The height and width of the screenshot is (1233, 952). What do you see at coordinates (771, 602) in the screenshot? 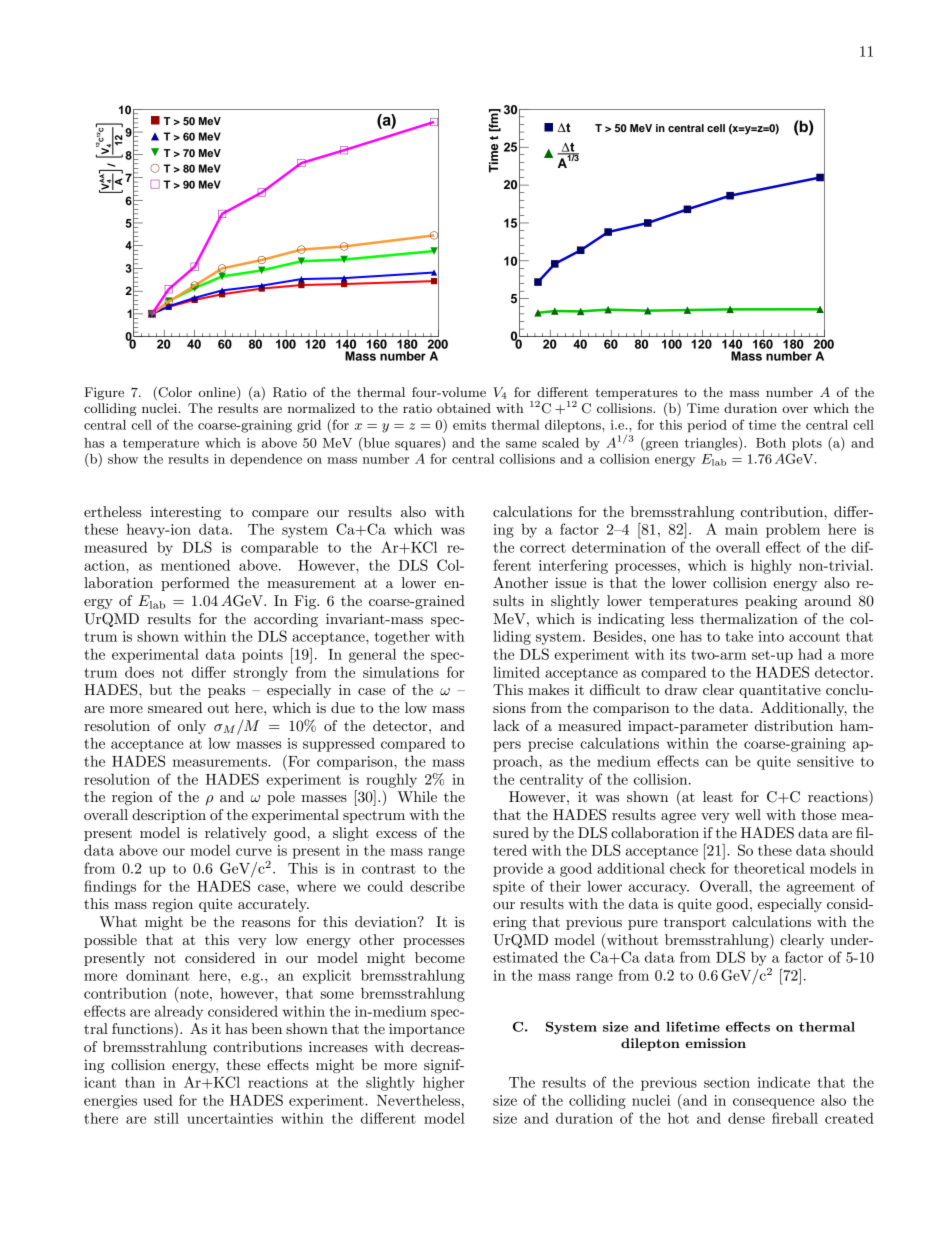
I see `peaking` at bounding box center [771, 602].
